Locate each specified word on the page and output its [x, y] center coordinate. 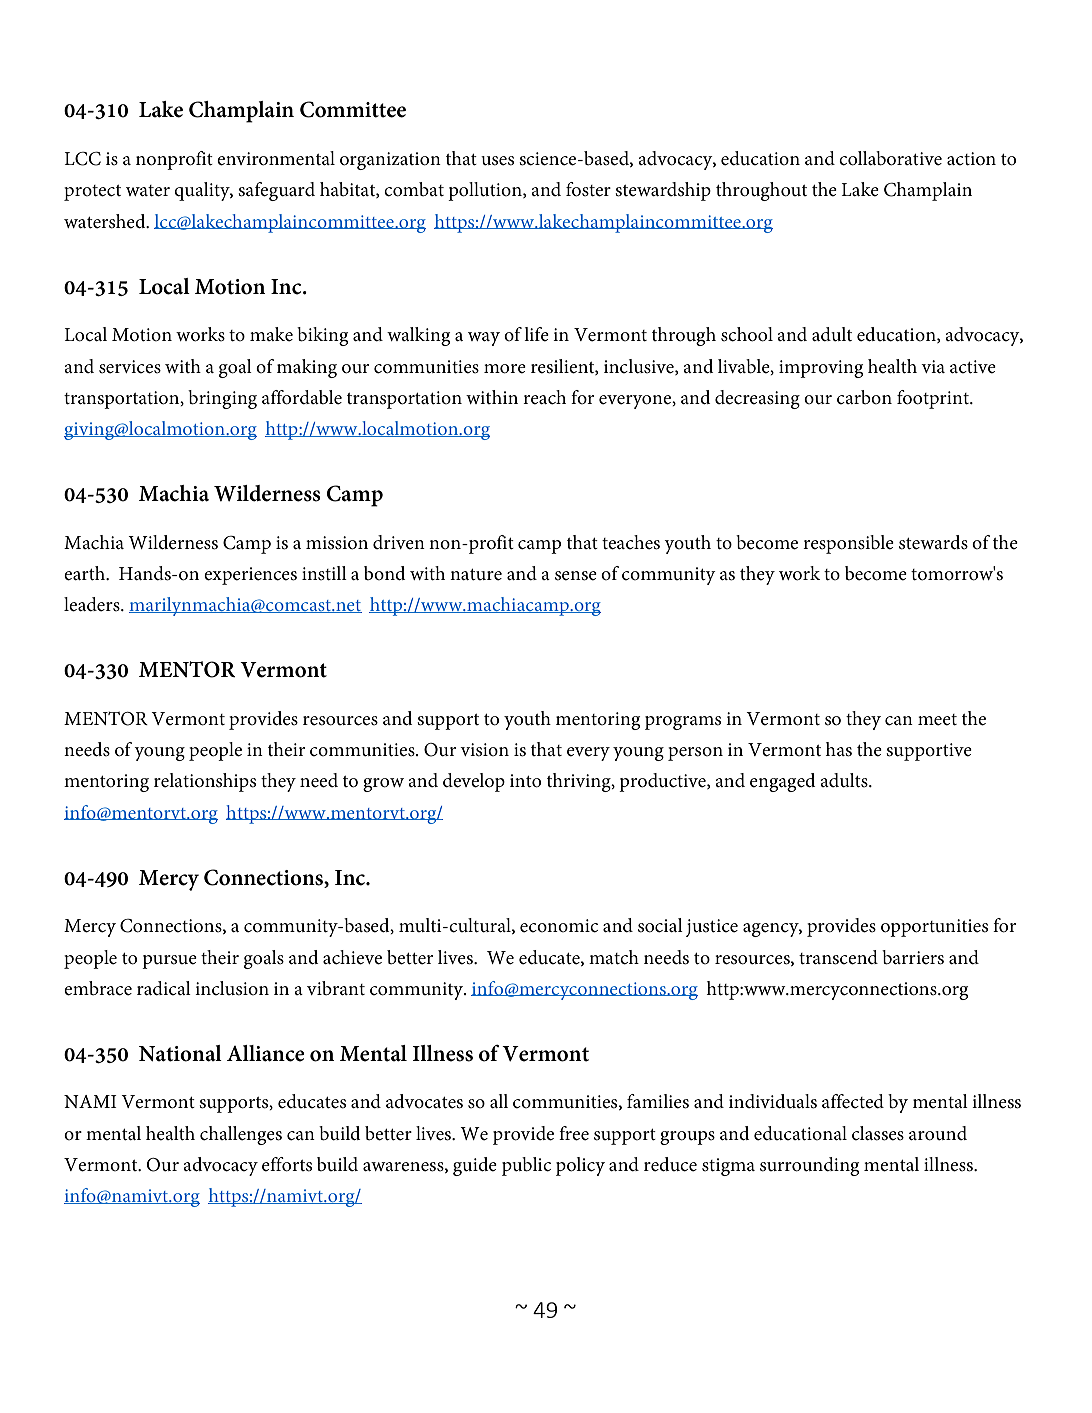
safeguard [277, 191]
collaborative [890, 158]
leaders [93, 604]
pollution [486, 191]
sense [576, 576]
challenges [241, 1135]
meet [937, 720]
